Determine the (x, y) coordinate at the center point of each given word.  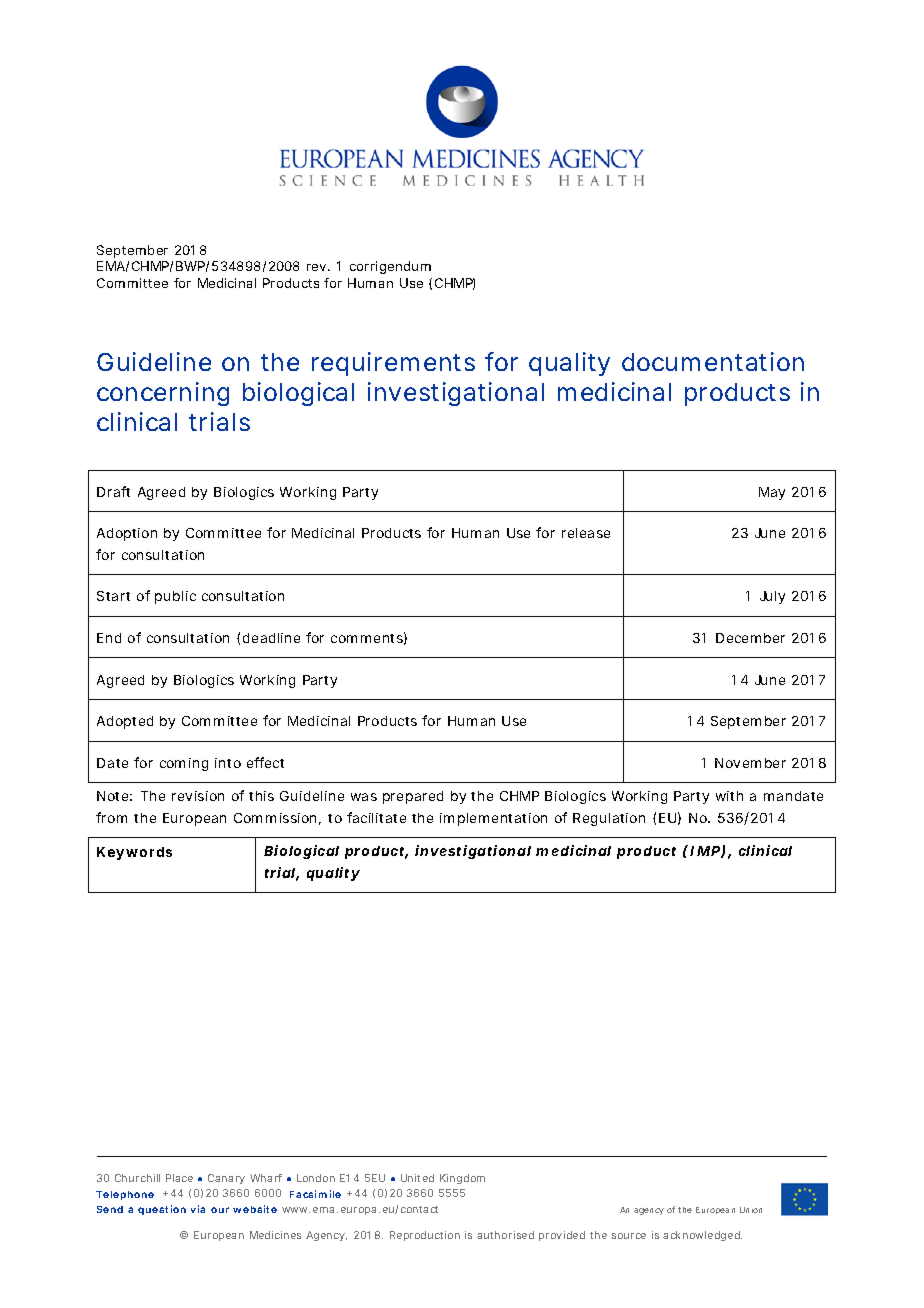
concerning (163, 394)
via (198, 1209)
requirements (393, 364)
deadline (271, 638)
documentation (713, 361)
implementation (493, 819)
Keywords (134, 853)
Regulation (609, 819)
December (750, 638)
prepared (413, 797)
